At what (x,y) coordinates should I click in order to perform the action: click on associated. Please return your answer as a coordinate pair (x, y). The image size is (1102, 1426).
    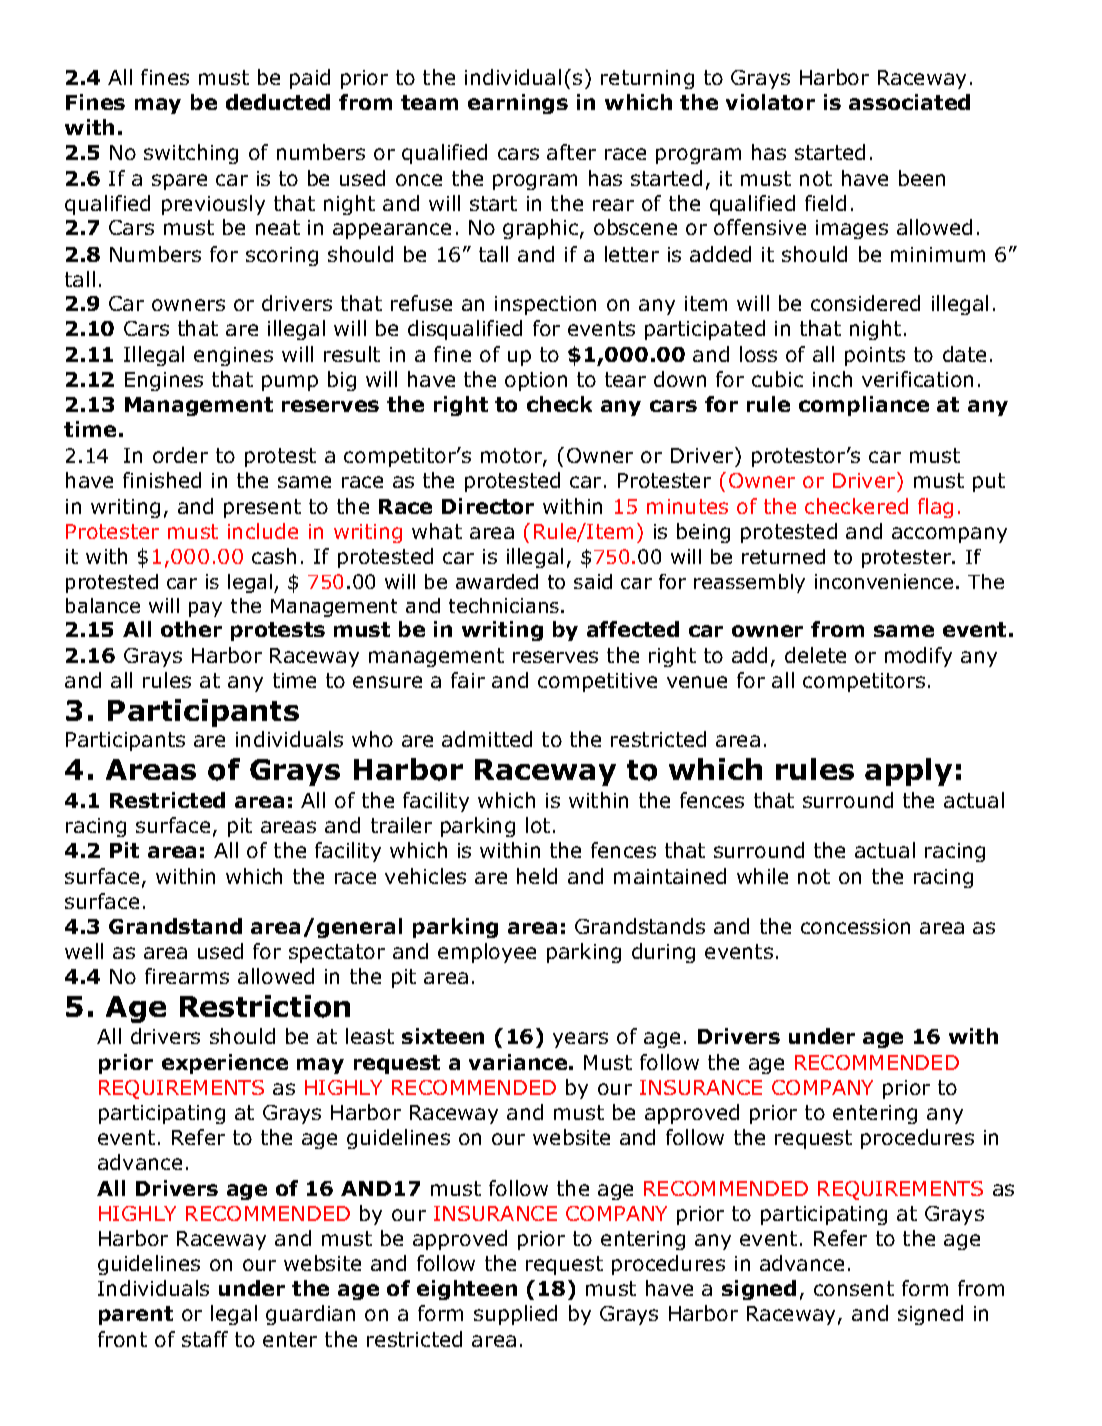
    Looking at the image, I should click on (909, 102).
